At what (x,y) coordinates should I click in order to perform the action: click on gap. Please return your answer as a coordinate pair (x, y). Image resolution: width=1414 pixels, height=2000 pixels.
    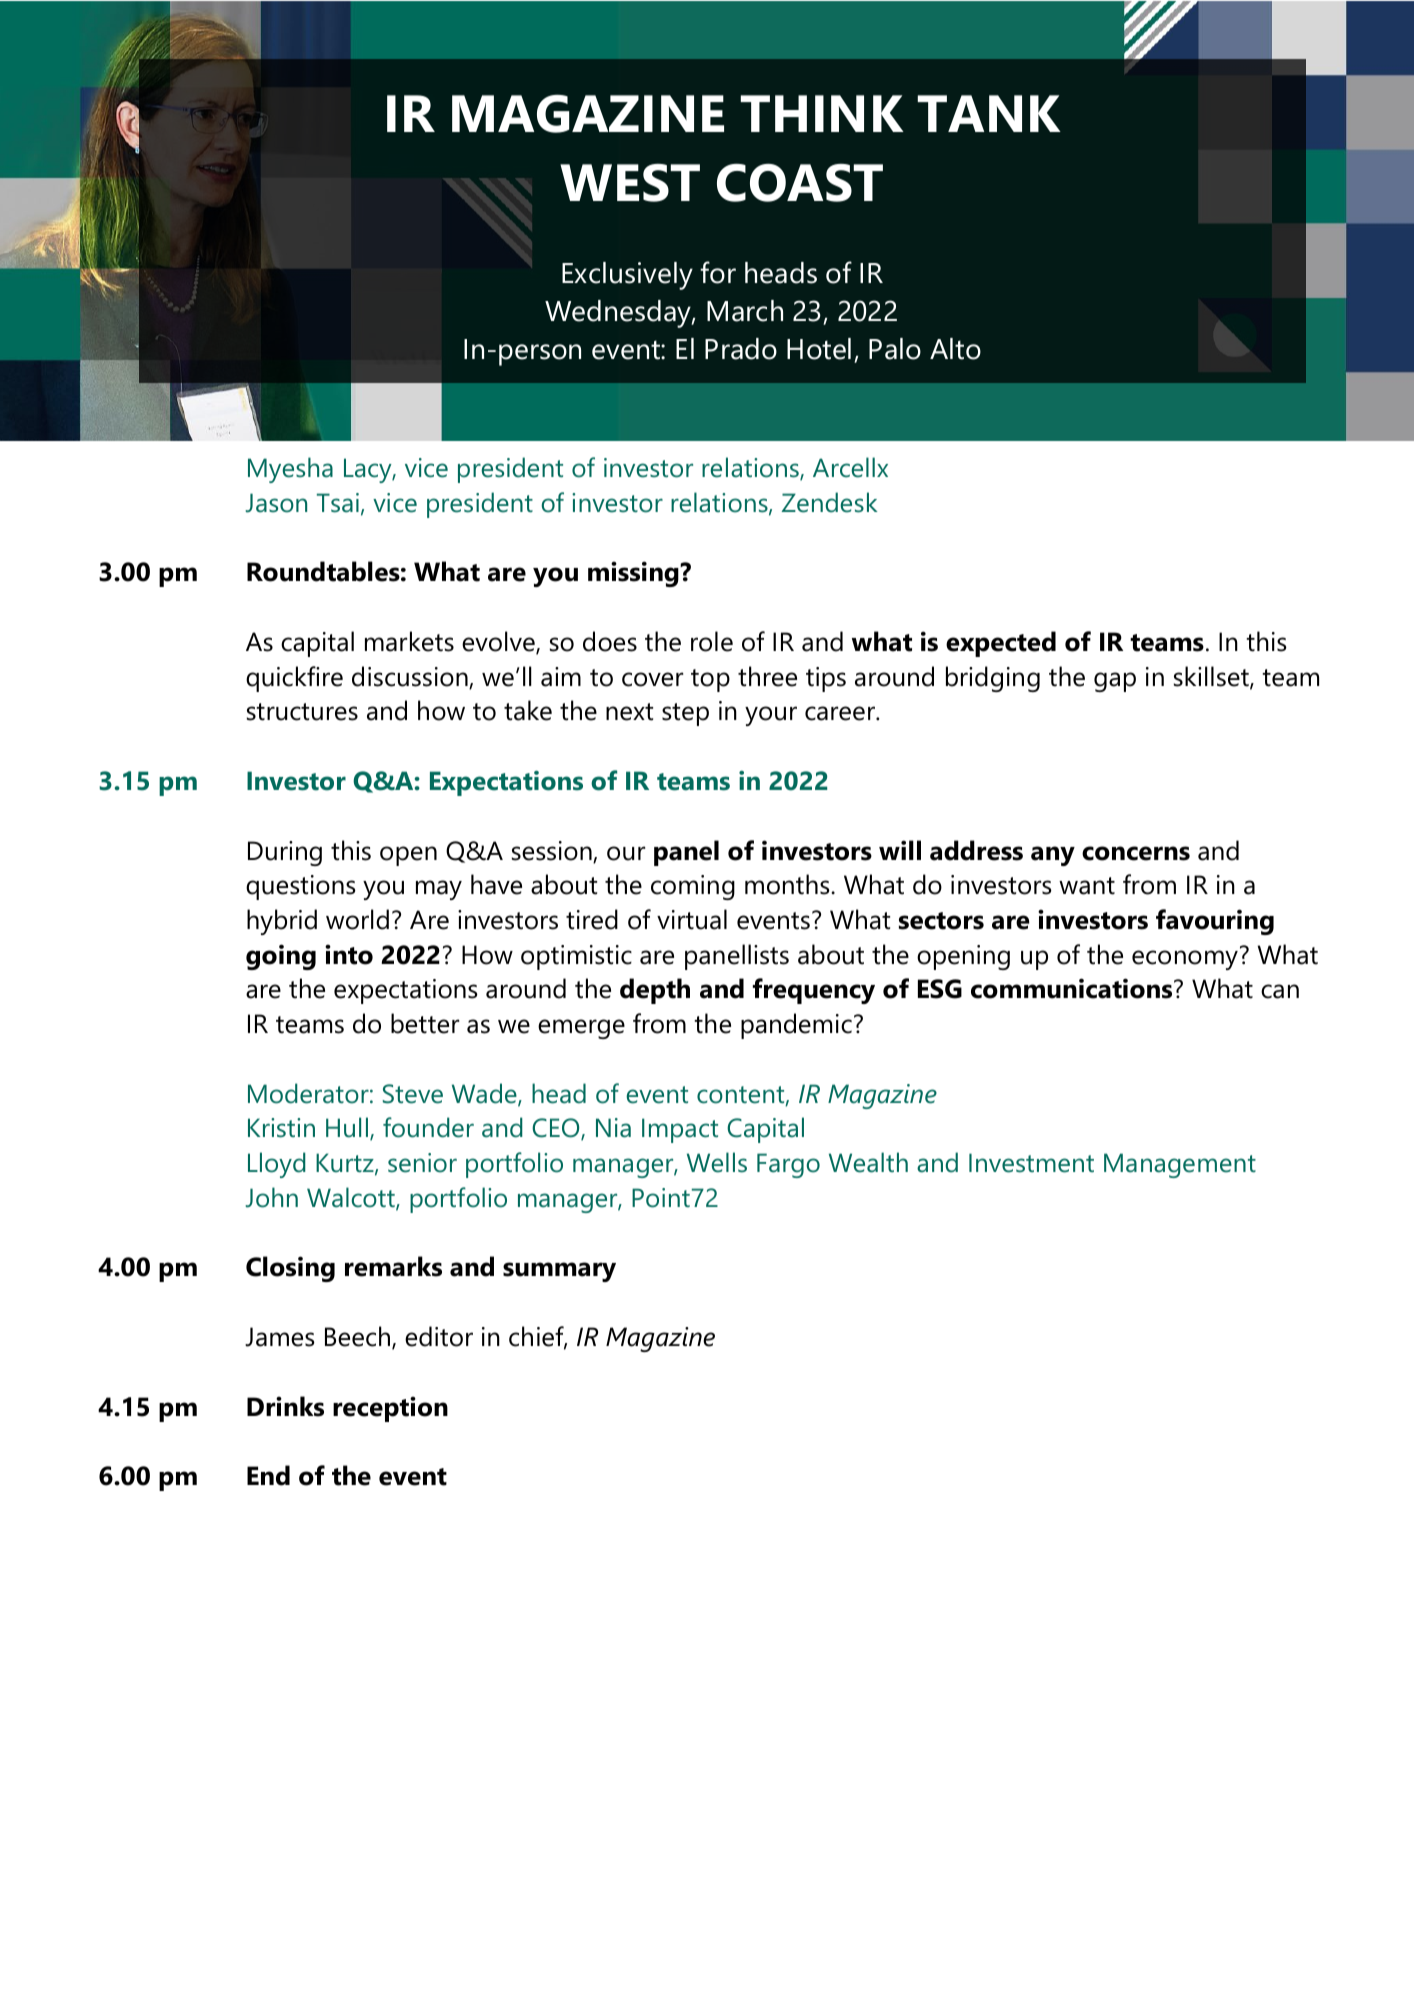
    Looking at the image, I should click on (1115, 682).
